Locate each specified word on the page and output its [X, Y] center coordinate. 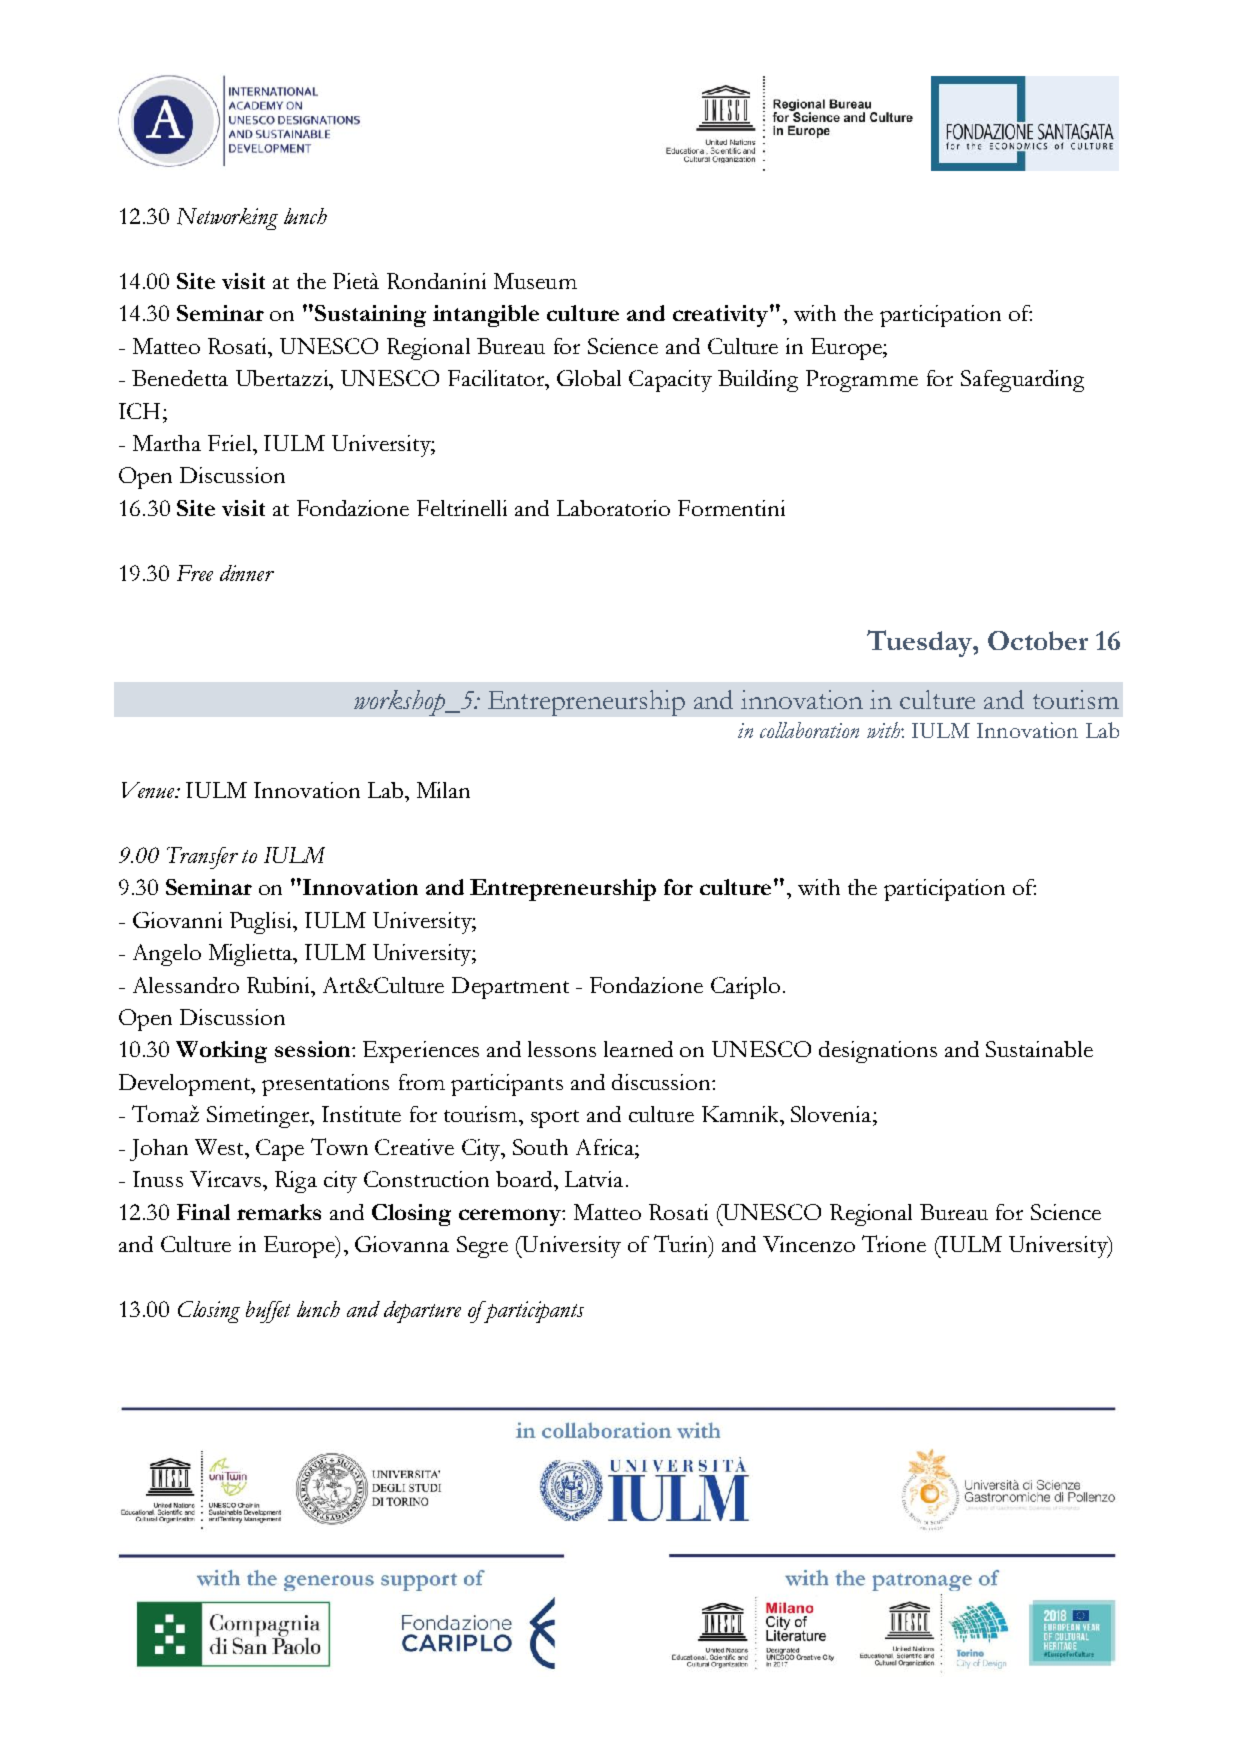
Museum [535, 281]
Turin [682, 1243]
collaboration [809, 730]
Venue [149, 790]
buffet [268, 1312]
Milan [443, 790]
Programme [862, 381]
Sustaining [370, 316]
